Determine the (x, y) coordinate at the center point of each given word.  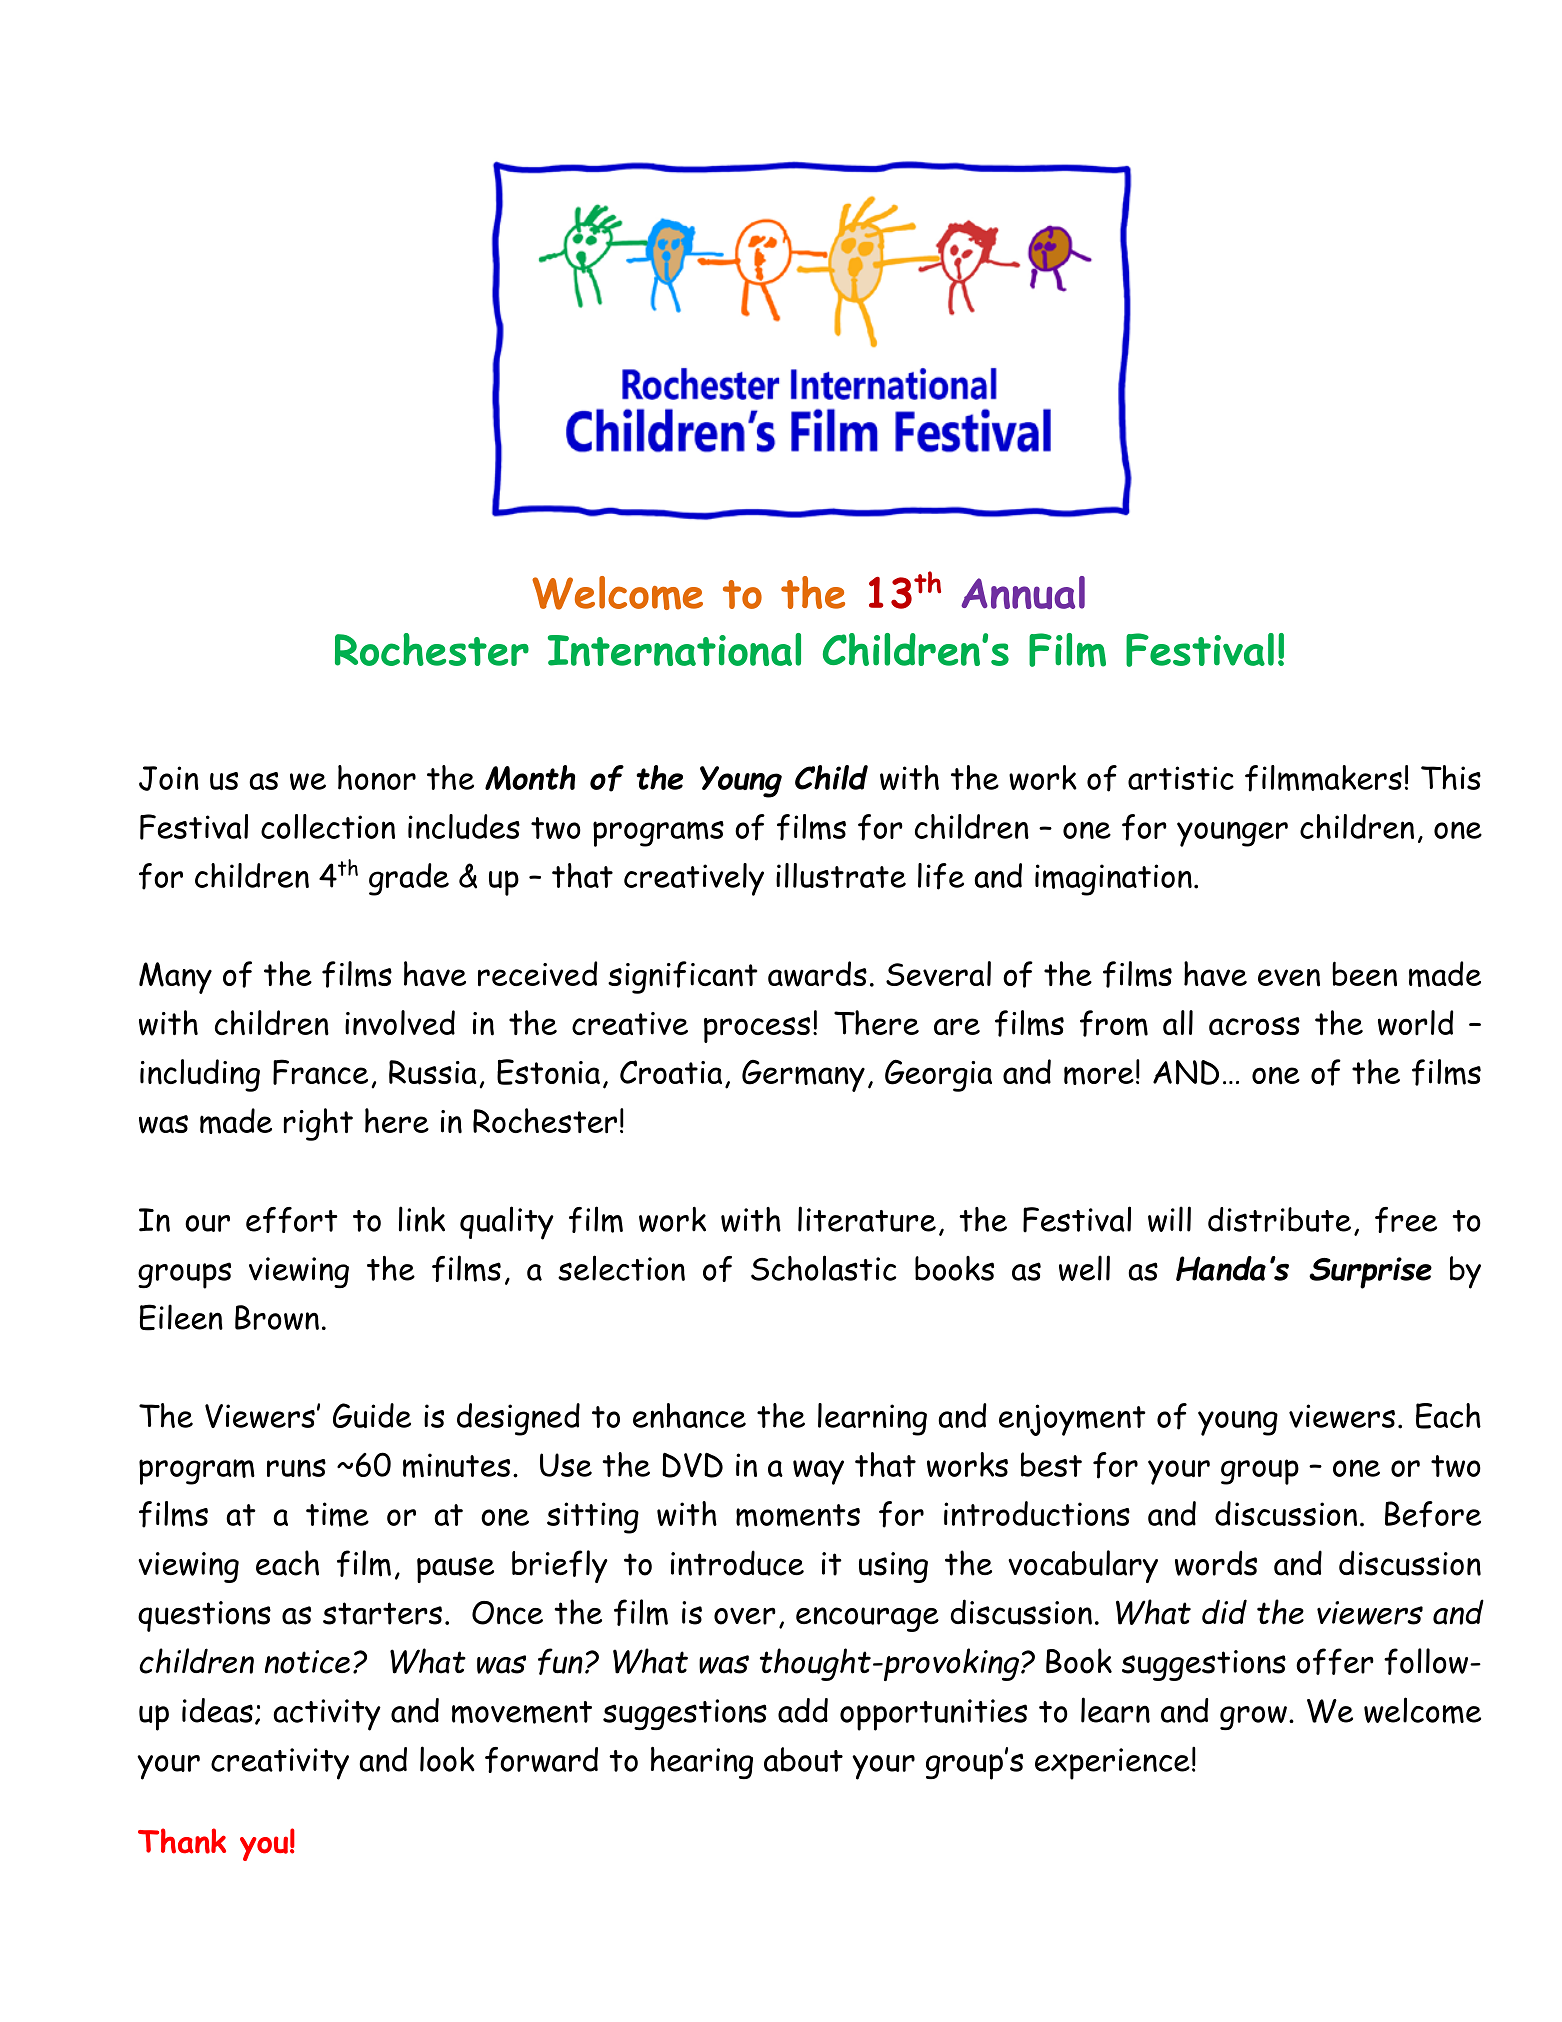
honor (377, 777)
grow (1253, 1718)
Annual (1023, 592)
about (803, 1759)
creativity (280, 1764)
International (674, 649)
